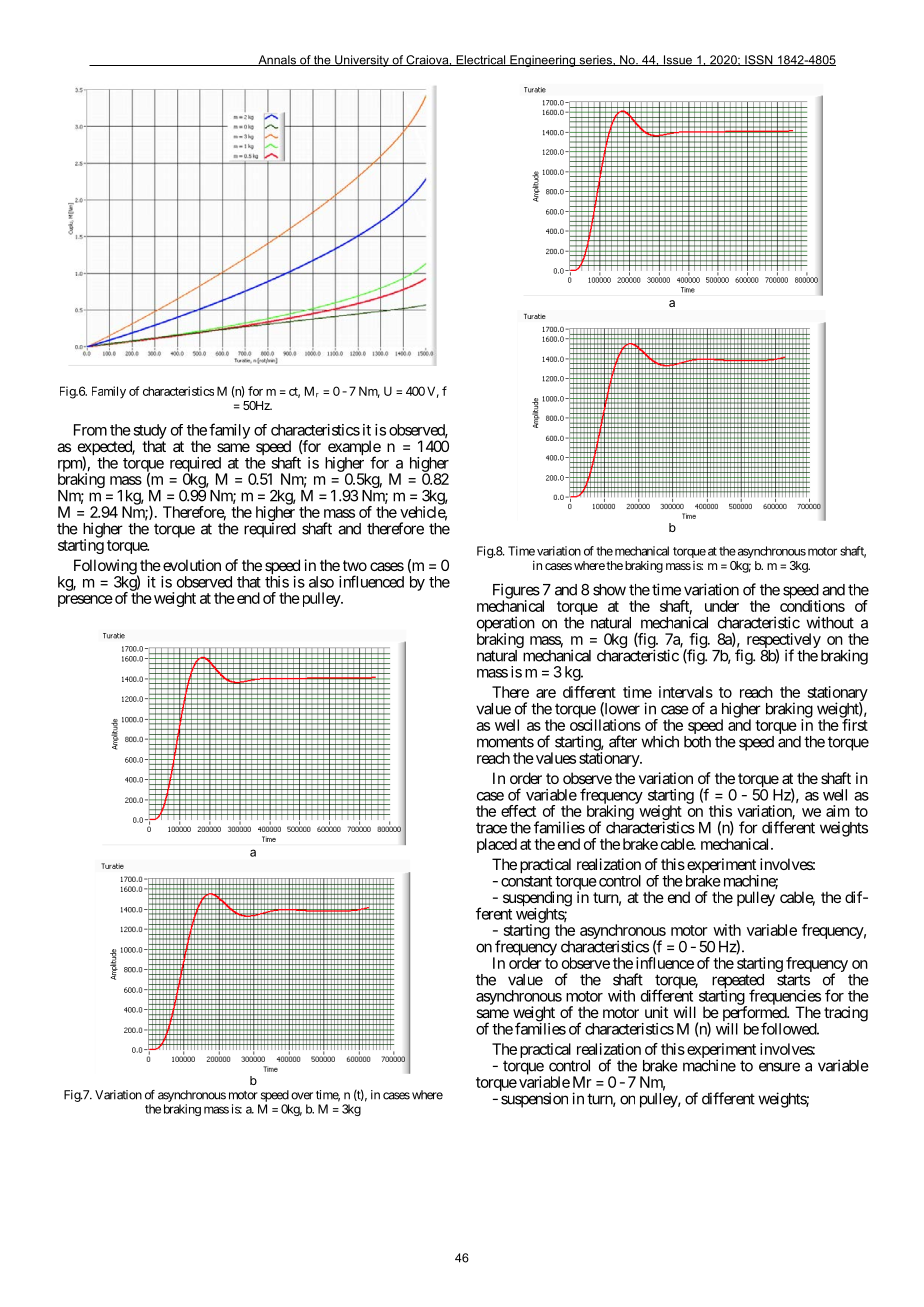  What do you see at coordinates (759, 60) in the screenshot?
I see `ISSN` at bounding box center [759, 60].
